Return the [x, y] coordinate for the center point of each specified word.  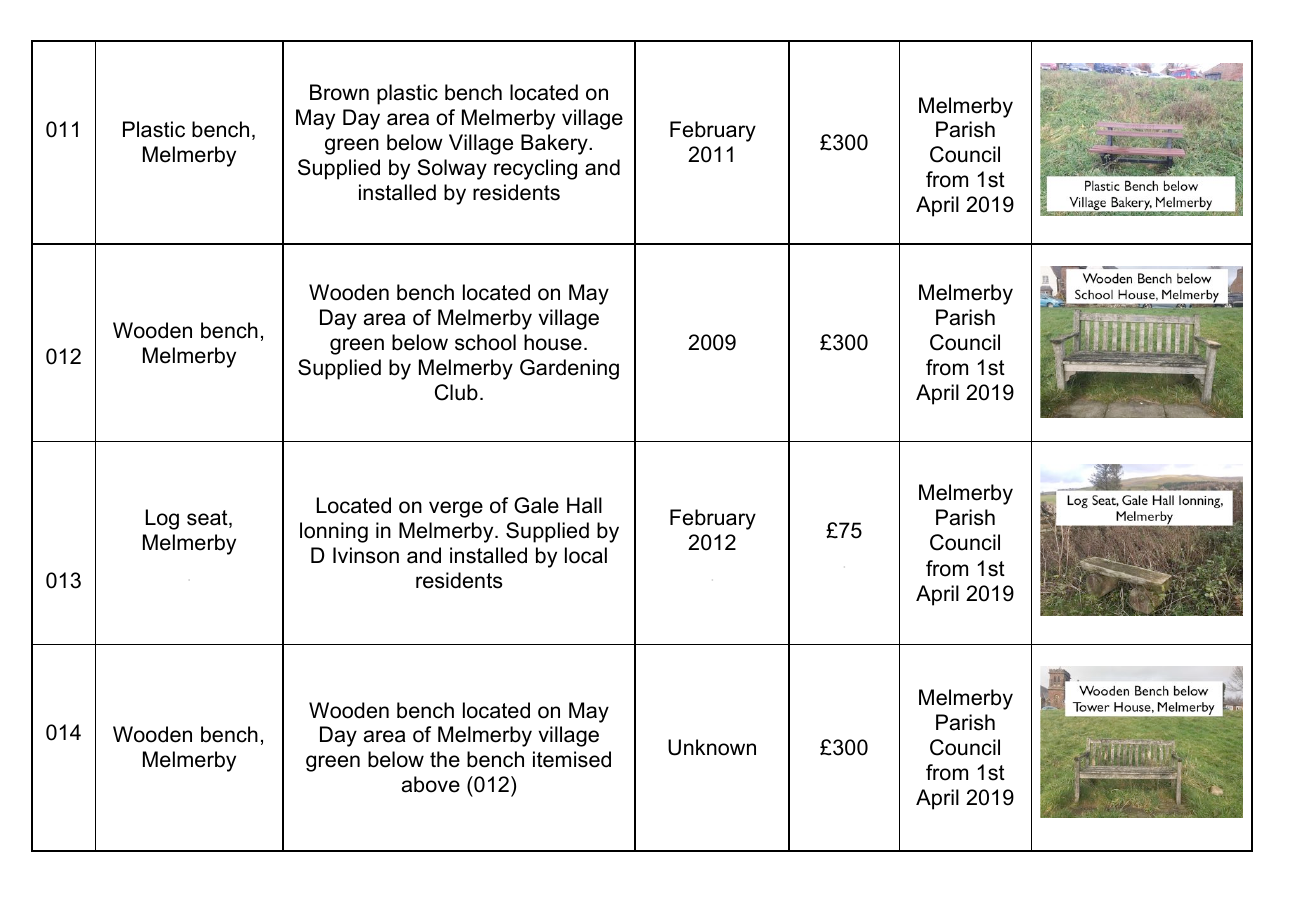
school [485, 342]
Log [162, 519]
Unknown [712, 747]
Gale [536, 505]
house [553, 342]
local [586, 555]
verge [456, 509]
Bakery [555, 144]
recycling [535, 169]
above [431, 784]
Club [456, 392]
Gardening [569, 369]
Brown [339, 92]
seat [208, 519]
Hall [584, 505]
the [445, 759]
